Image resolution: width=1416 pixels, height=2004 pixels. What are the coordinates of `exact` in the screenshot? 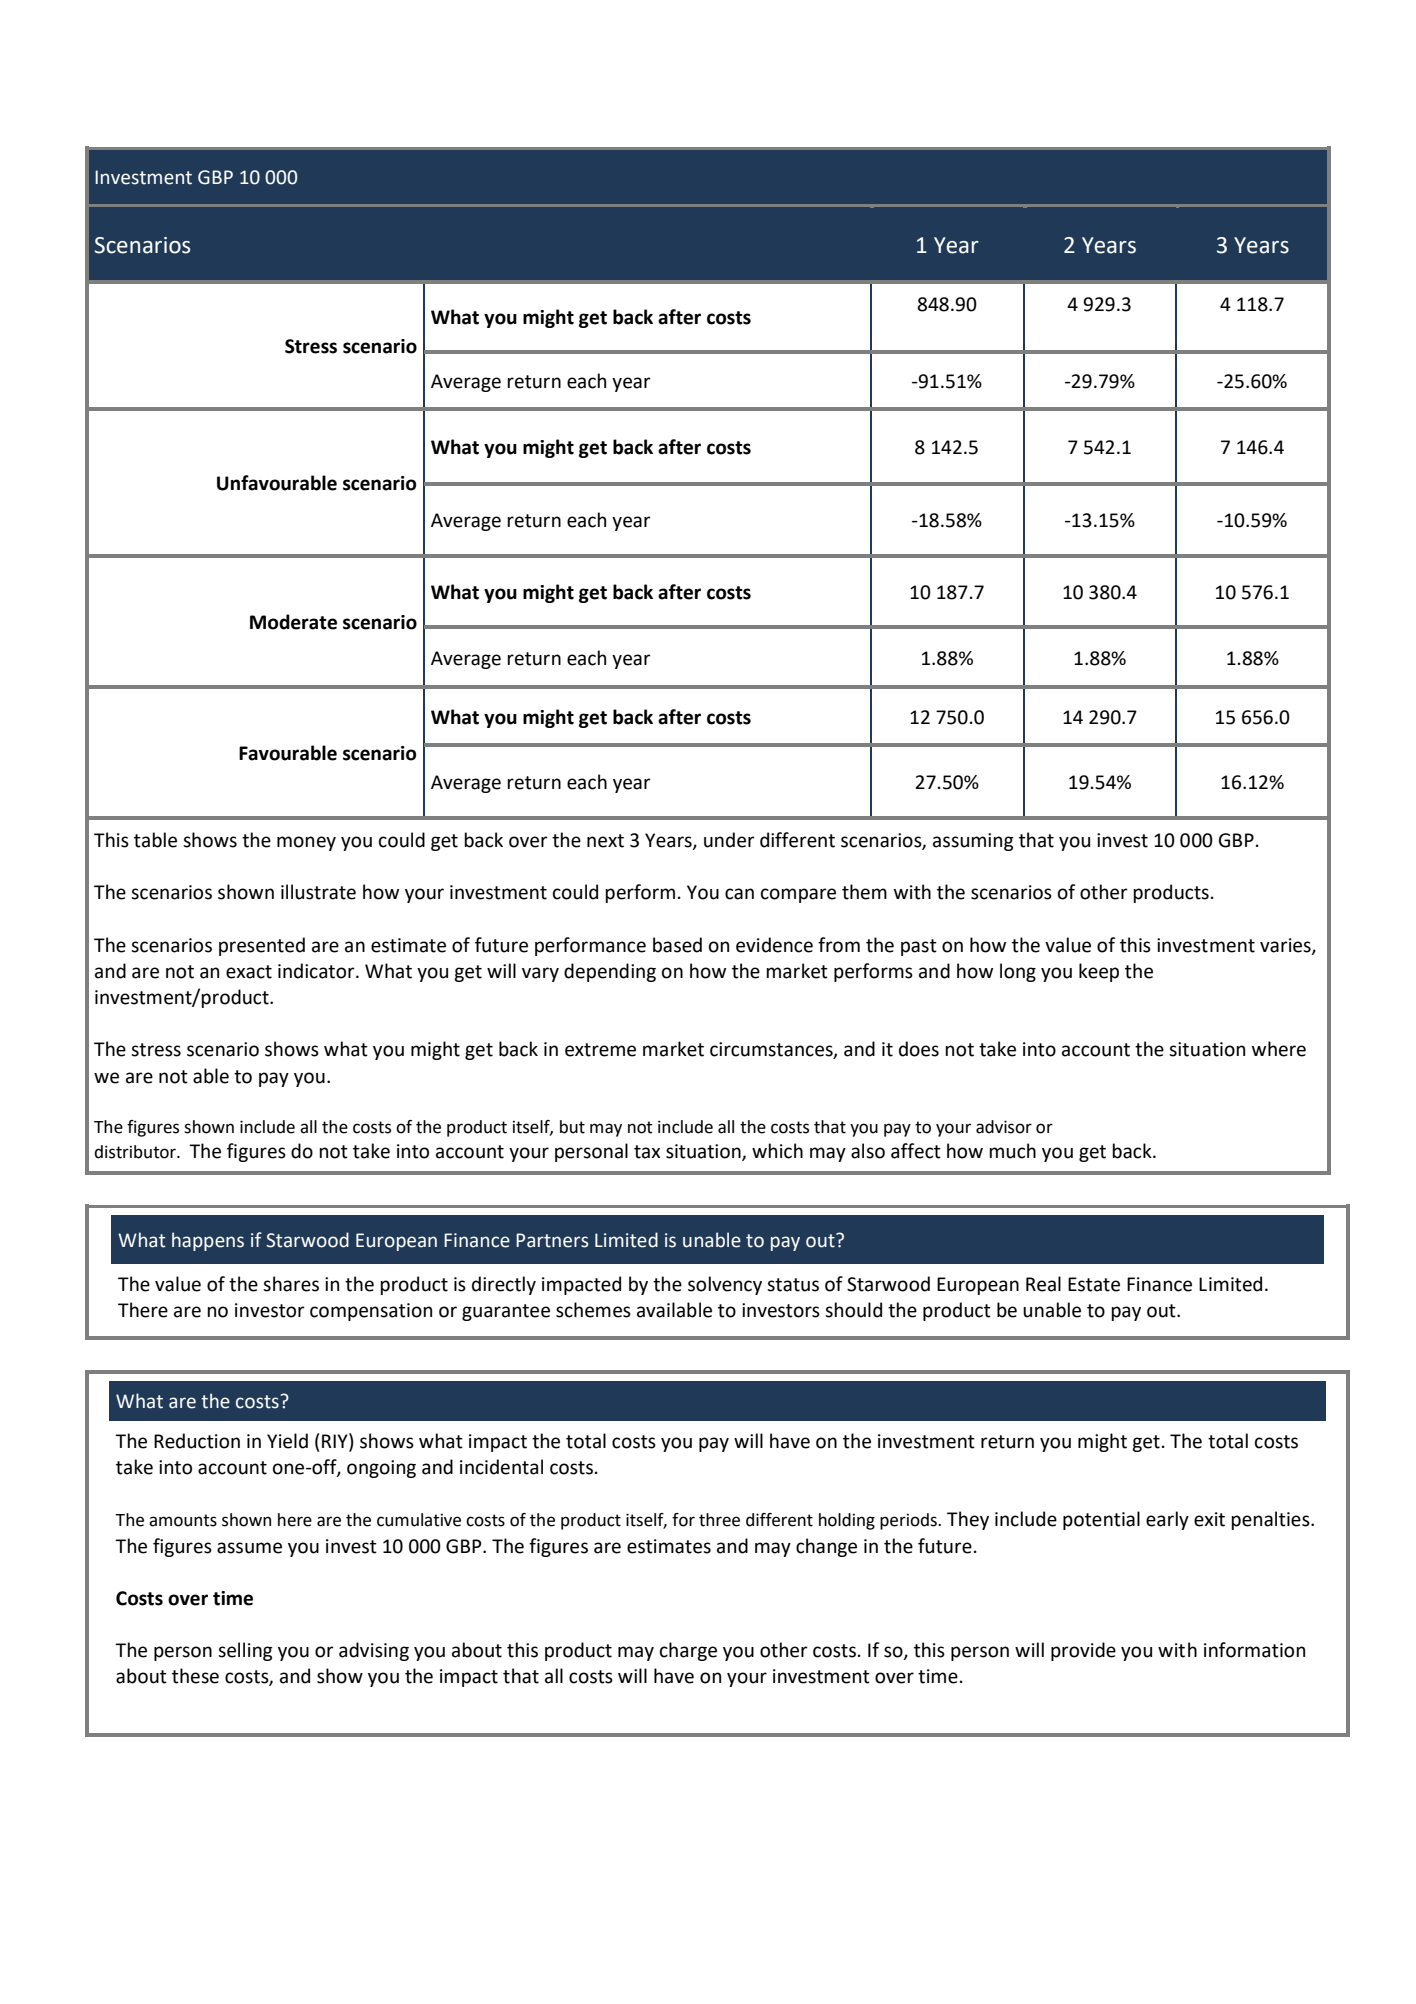 It's located at (249, 972).
